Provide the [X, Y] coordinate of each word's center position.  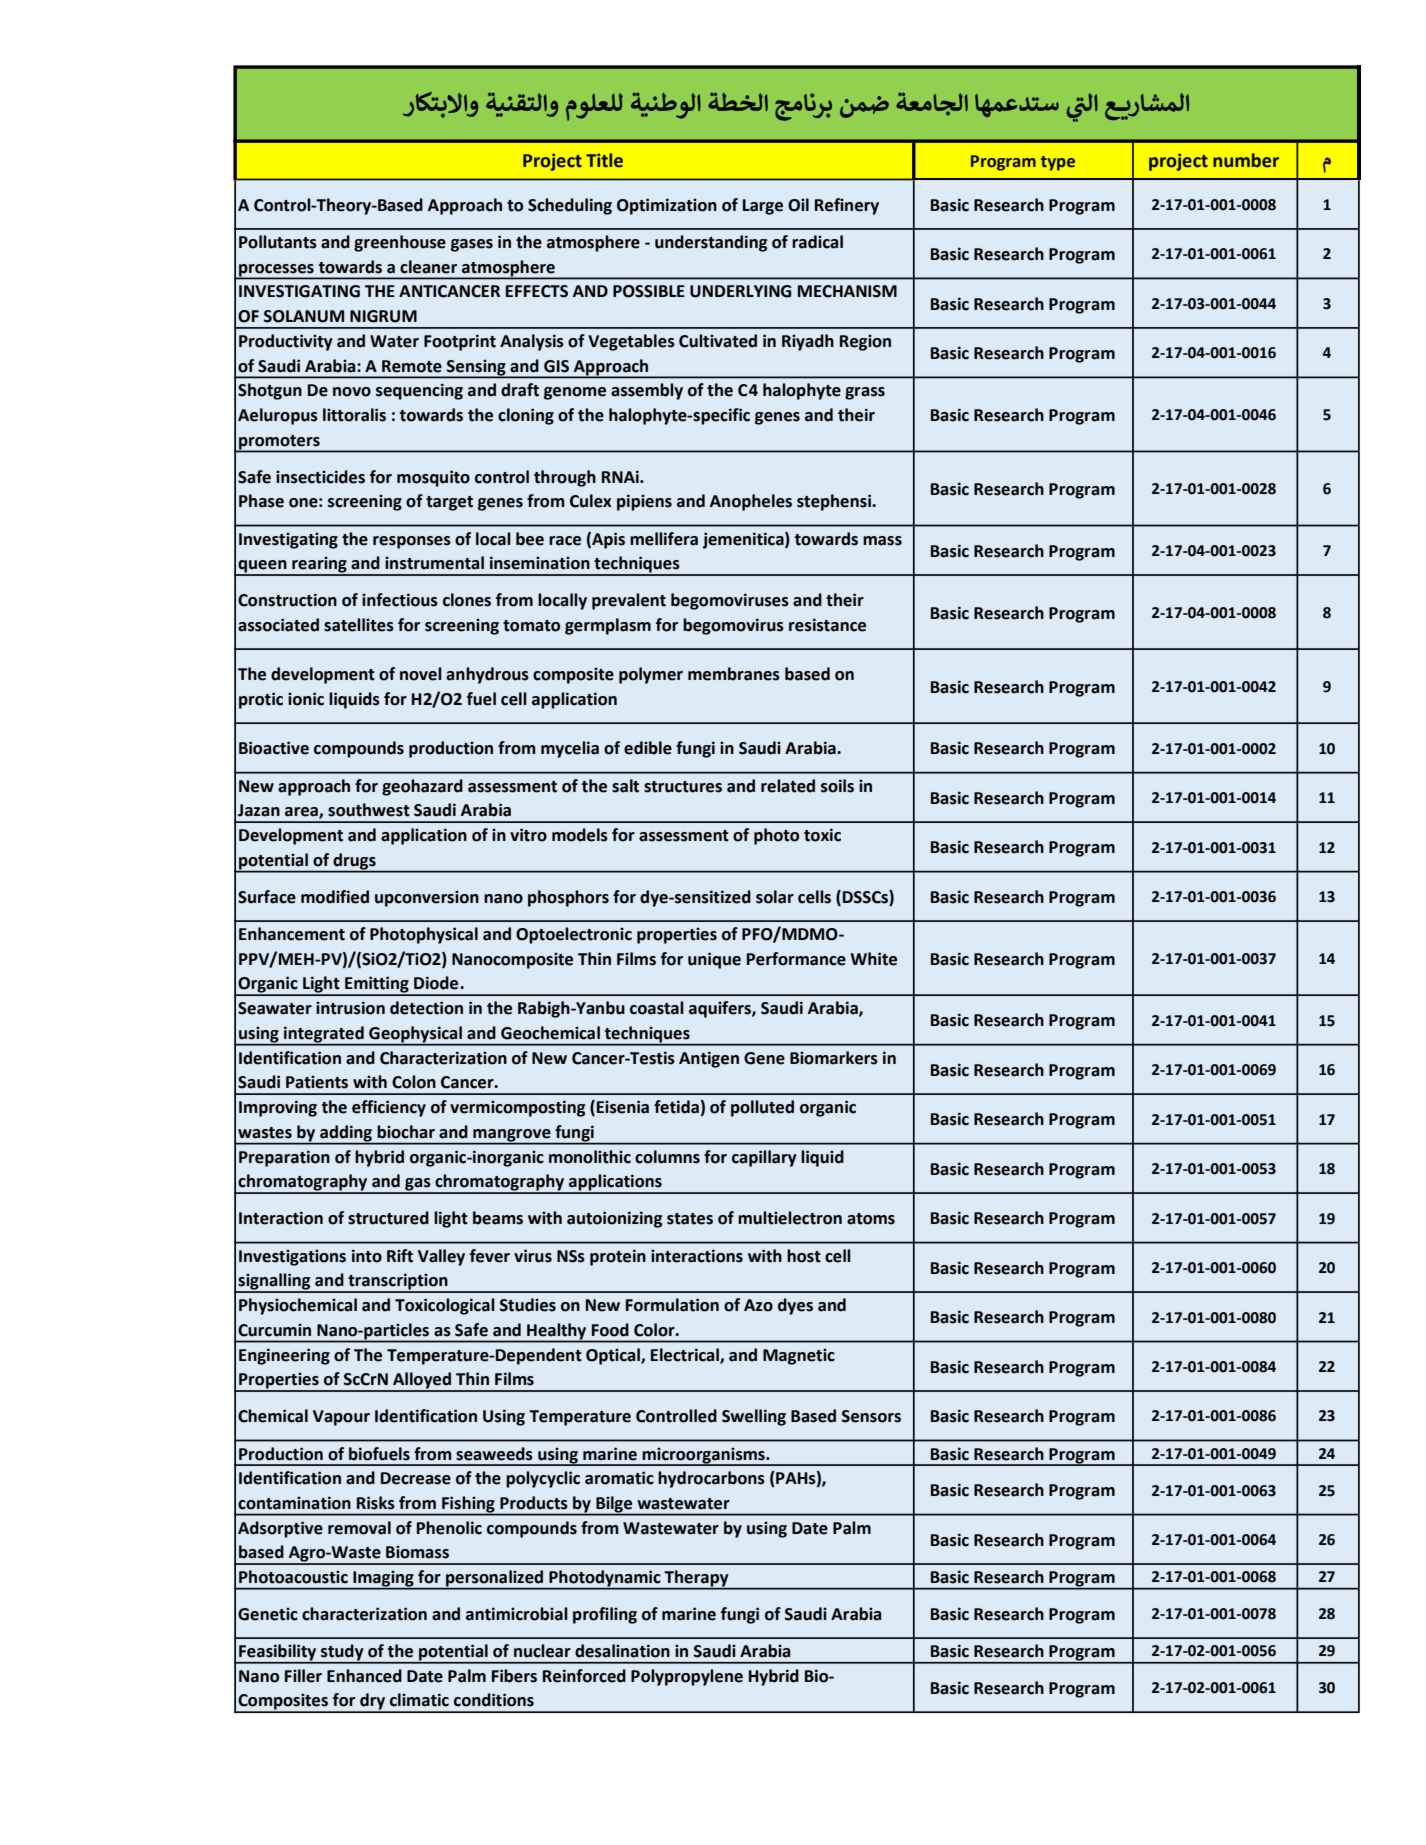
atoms [871, 1219]
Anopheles [751, 502]
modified [335, 897]
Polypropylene [687, 1677]
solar [775, 897]
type [1058, 163]
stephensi [835, 502]
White [873, 959]
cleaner [428, 267]
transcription [398, 1282]
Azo [758, 1305]
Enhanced [364, 1676]
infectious [400, 600]
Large [763, 207]
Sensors [871, 1416]
